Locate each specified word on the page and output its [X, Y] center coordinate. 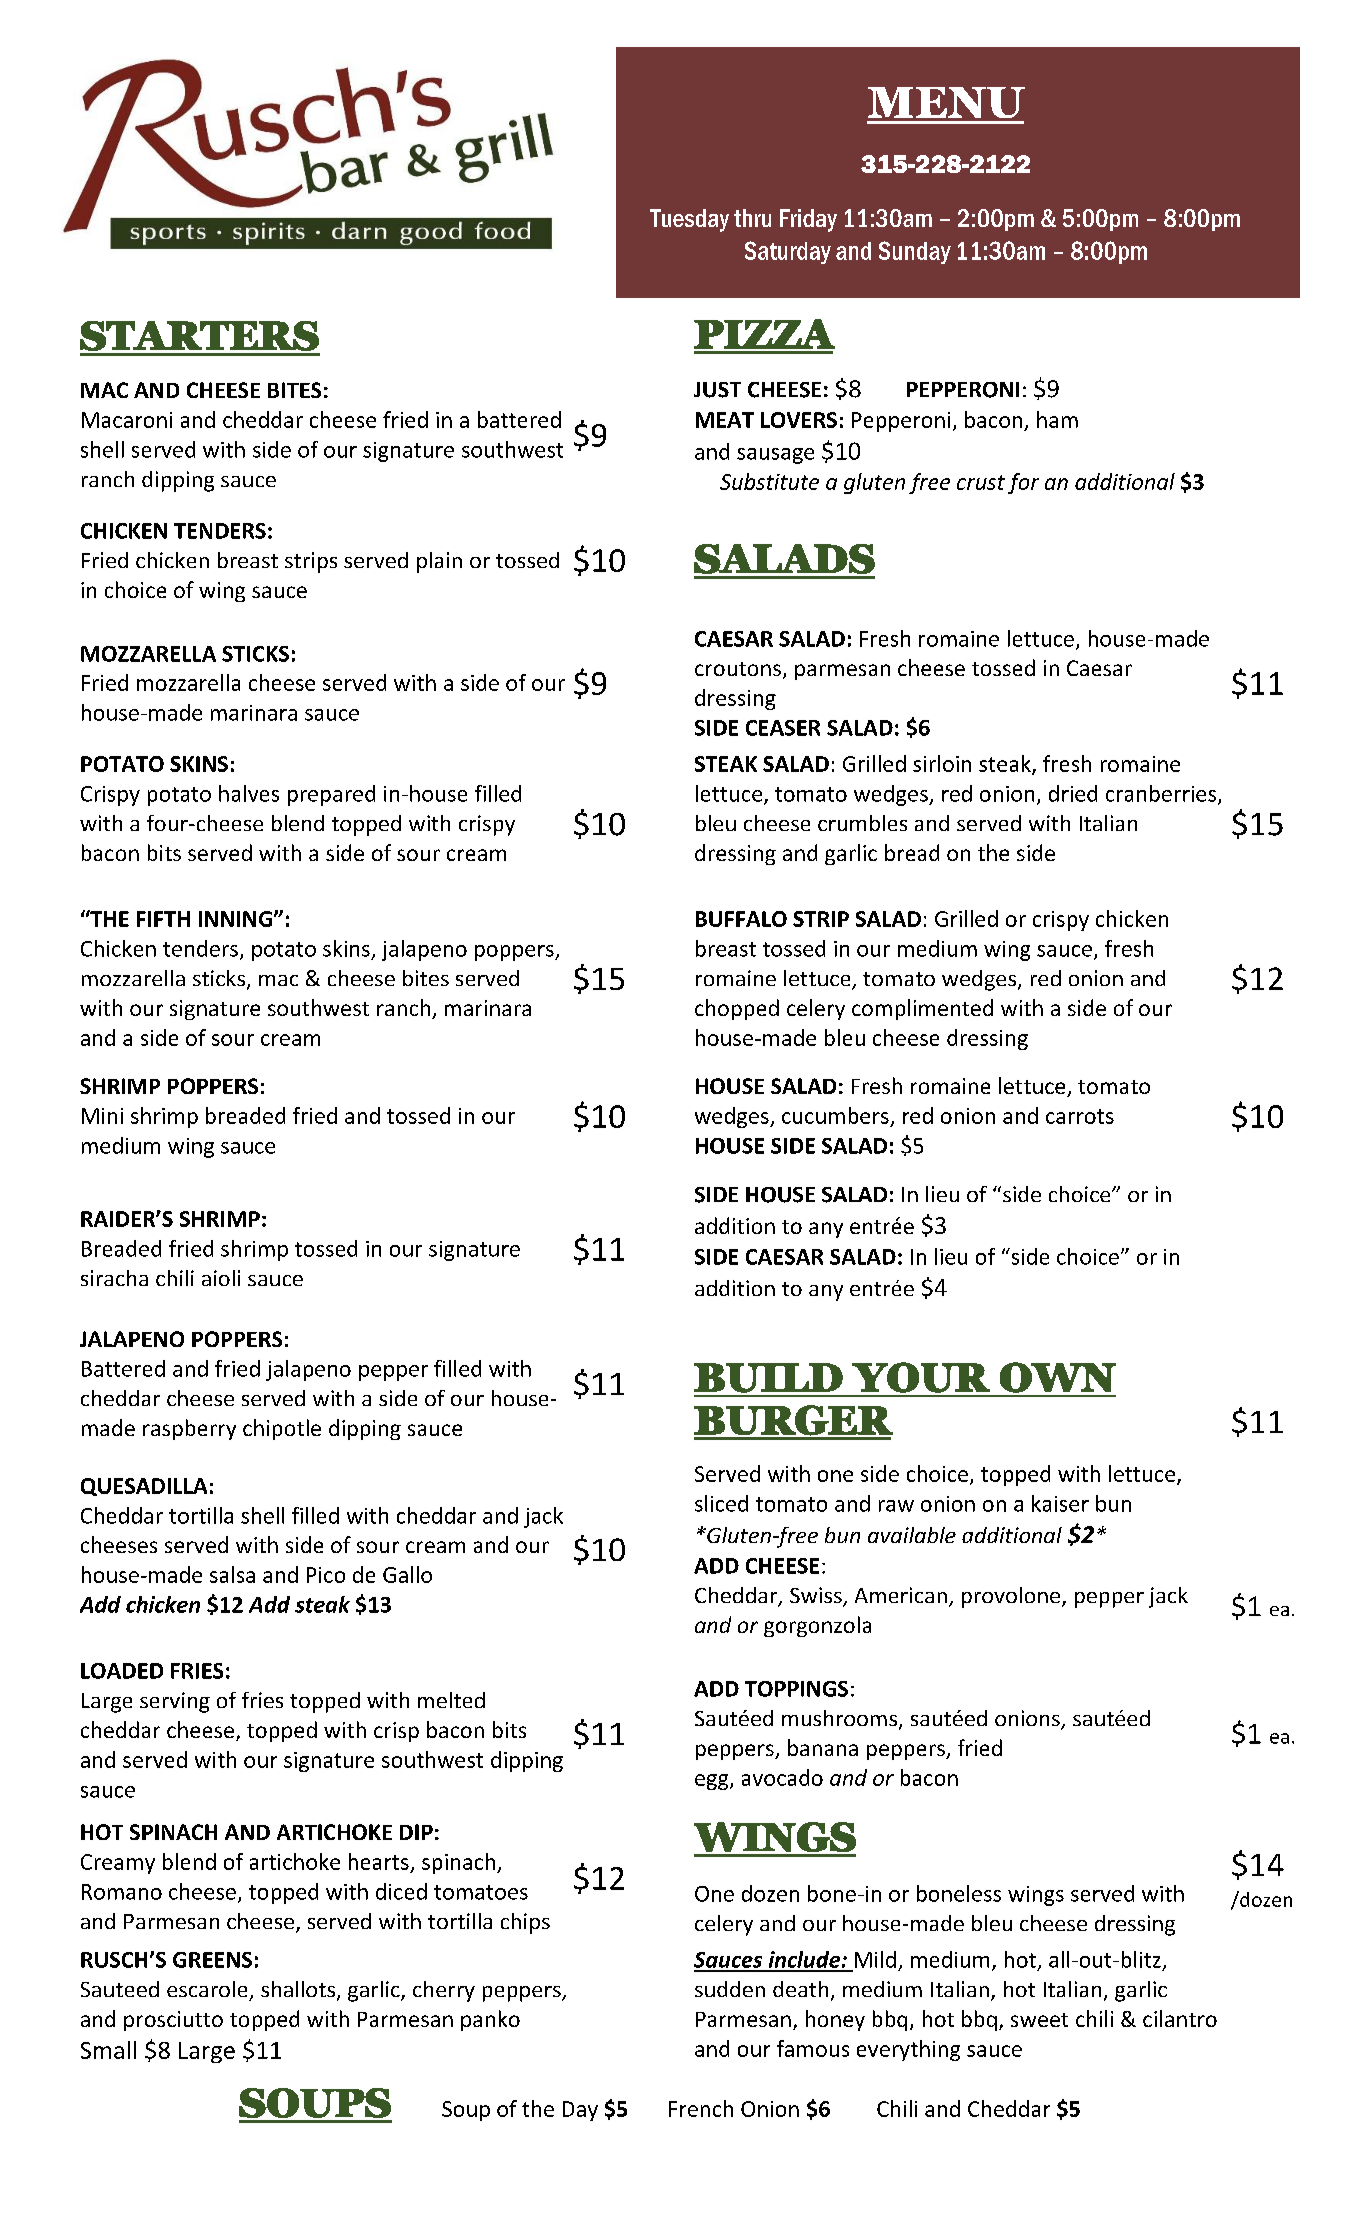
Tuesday [689, 220]
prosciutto [173, 2021]
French [701, 2108]
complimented [922, 1009]
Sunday [915, 252]
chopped [737, 1009]
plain [439, 562]
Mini [102, 1116]
